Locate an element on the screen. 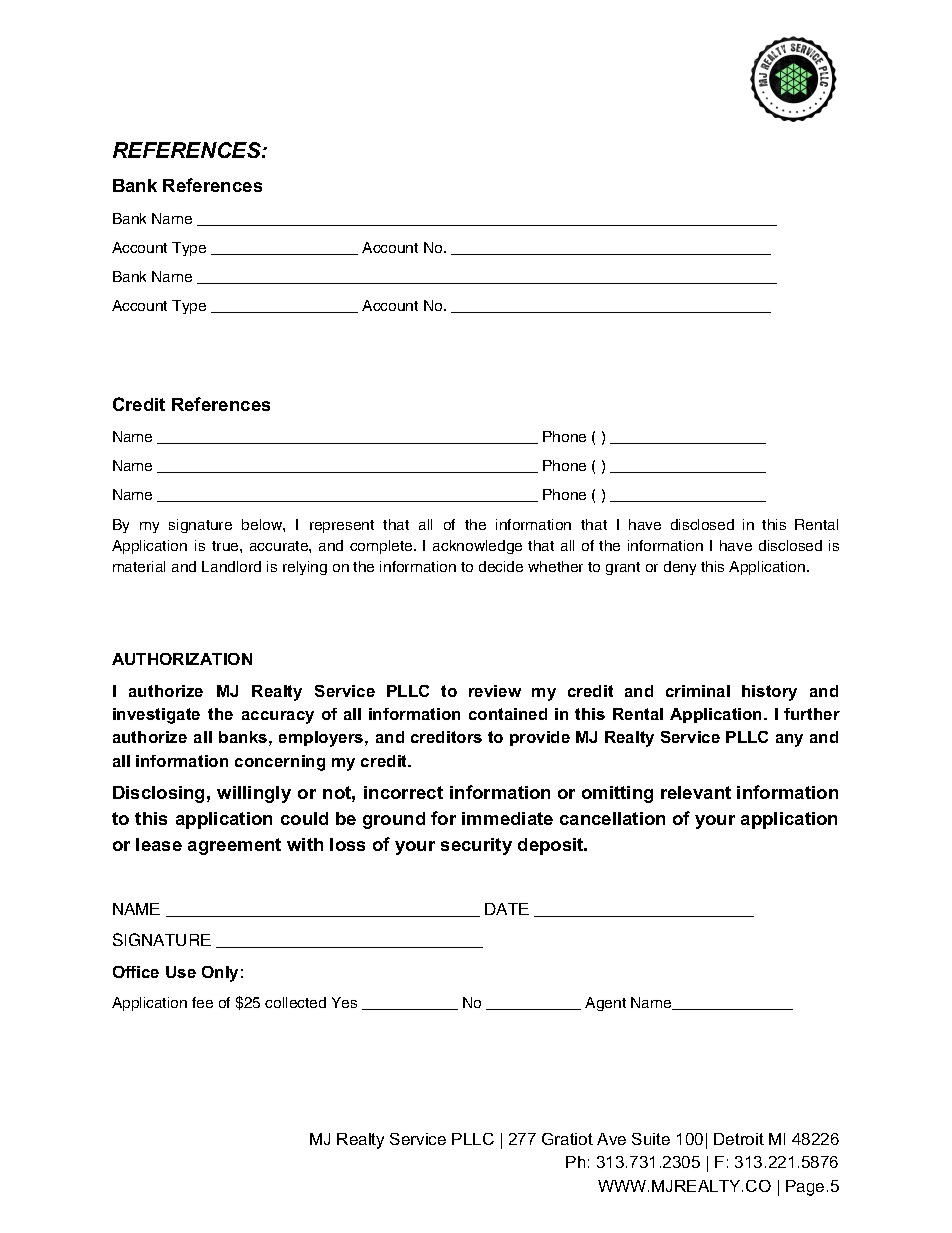 The width and height of the screenshot is (952, 1233). Suite is located at coordinates (651, 1139).
